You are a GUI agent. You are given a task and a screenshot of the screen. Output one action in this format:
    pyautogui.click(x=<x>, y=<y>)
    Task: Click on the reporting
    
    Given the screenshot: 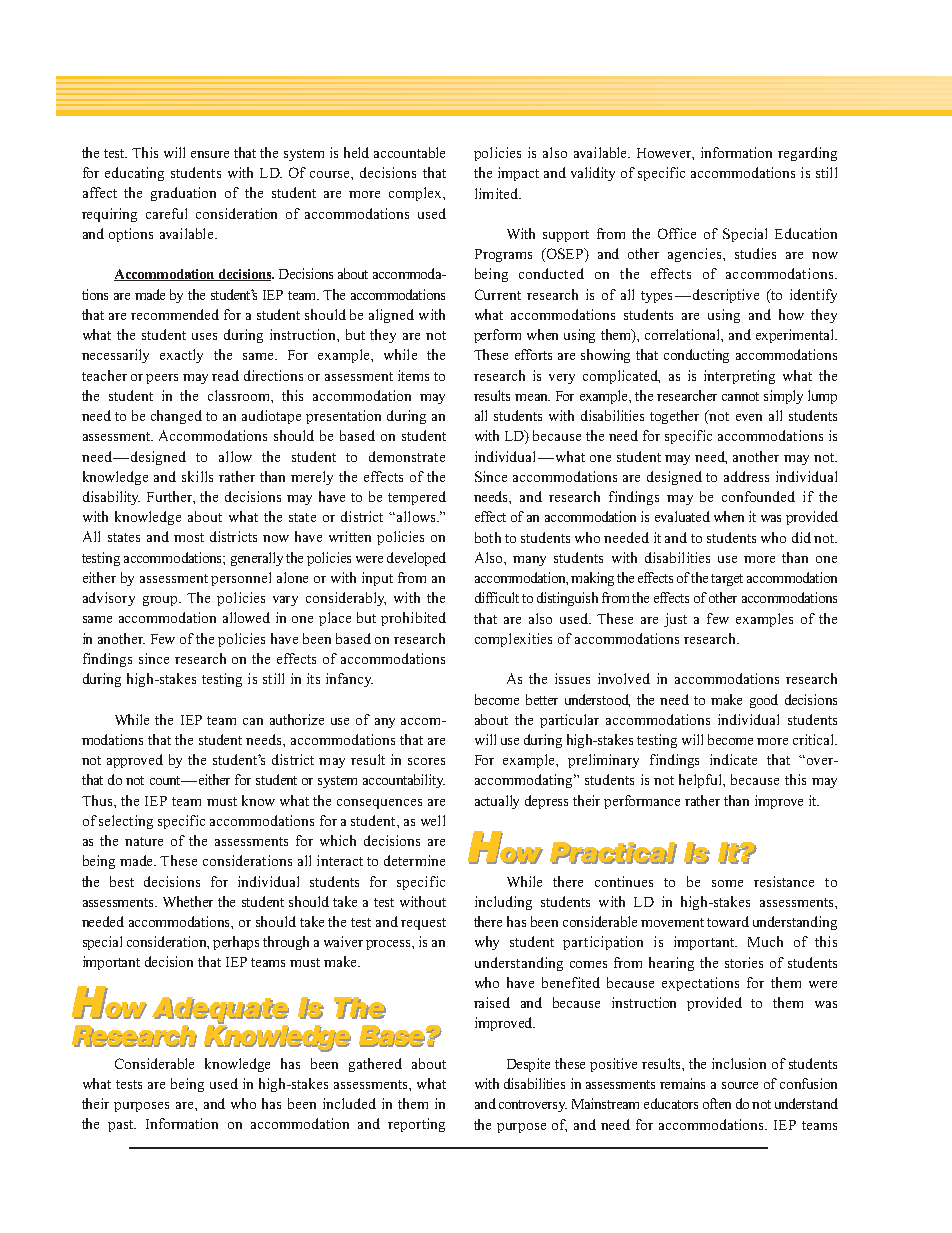 What is the action you would take?
    pyautogui.click(x=416, y=1125)
